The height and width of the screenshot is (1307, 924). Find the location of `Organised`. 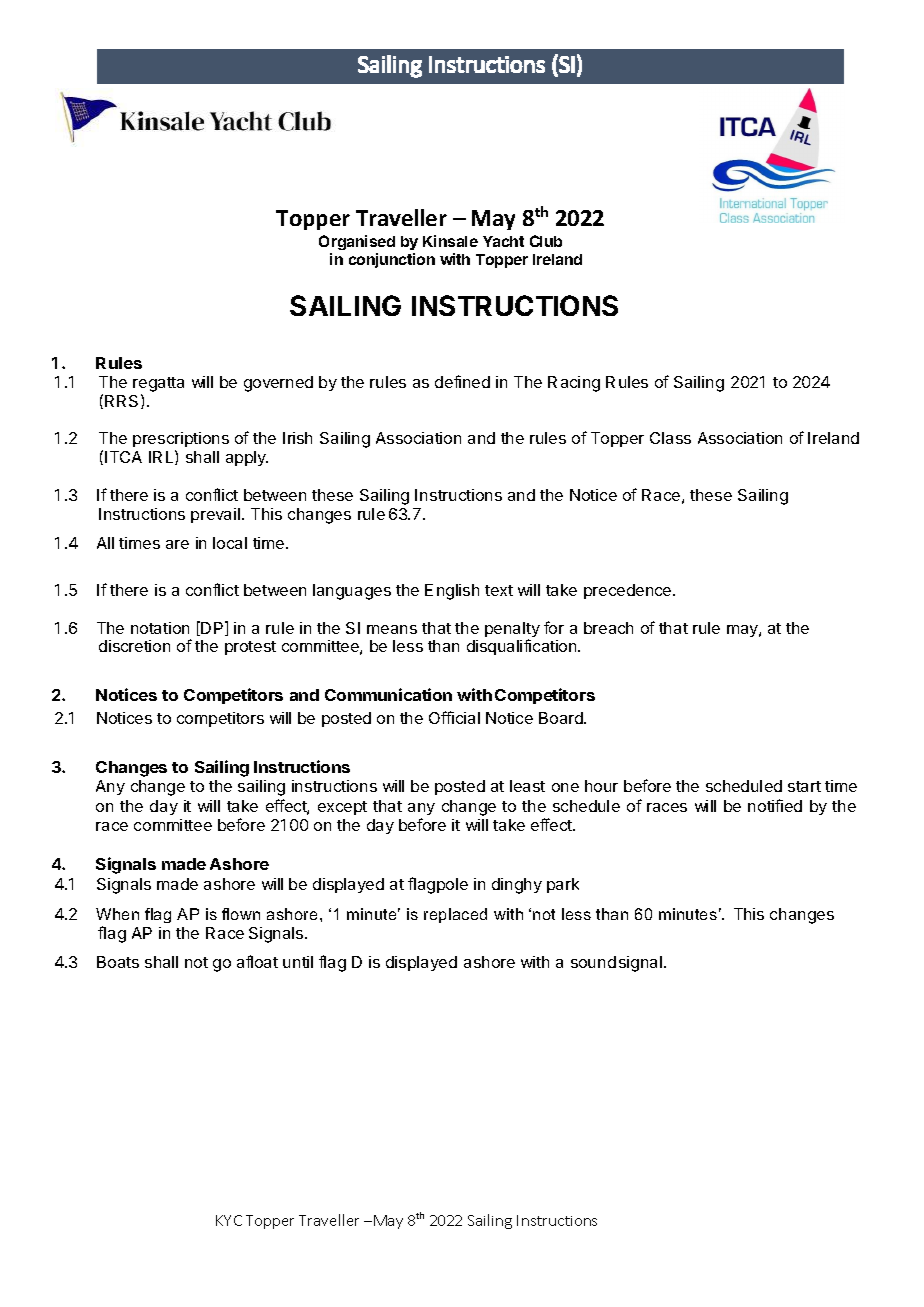

Organised is located at coordinates (357, 244).
